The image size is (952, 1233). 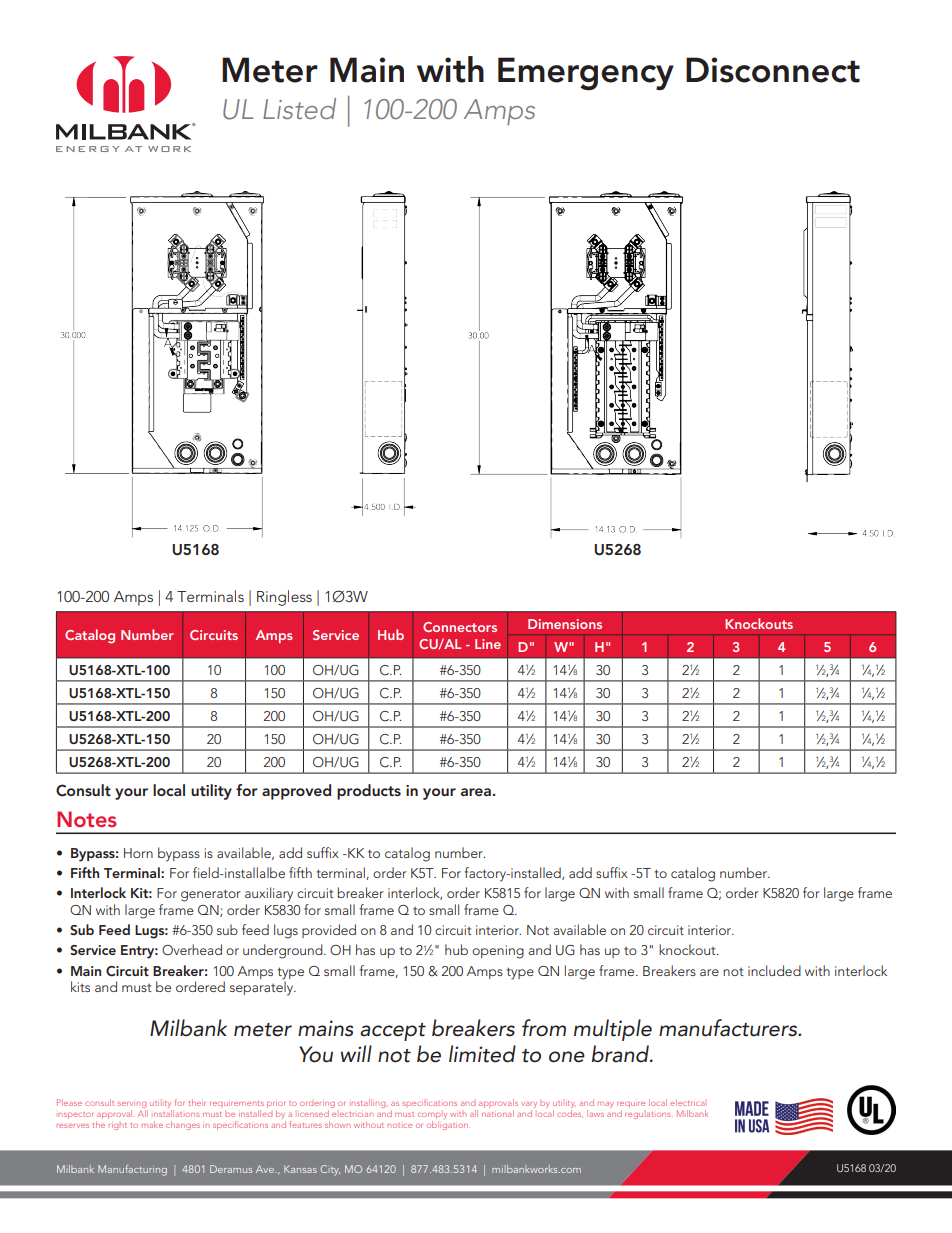 I want to click on Disconnect, so click(x=773, y=70).
